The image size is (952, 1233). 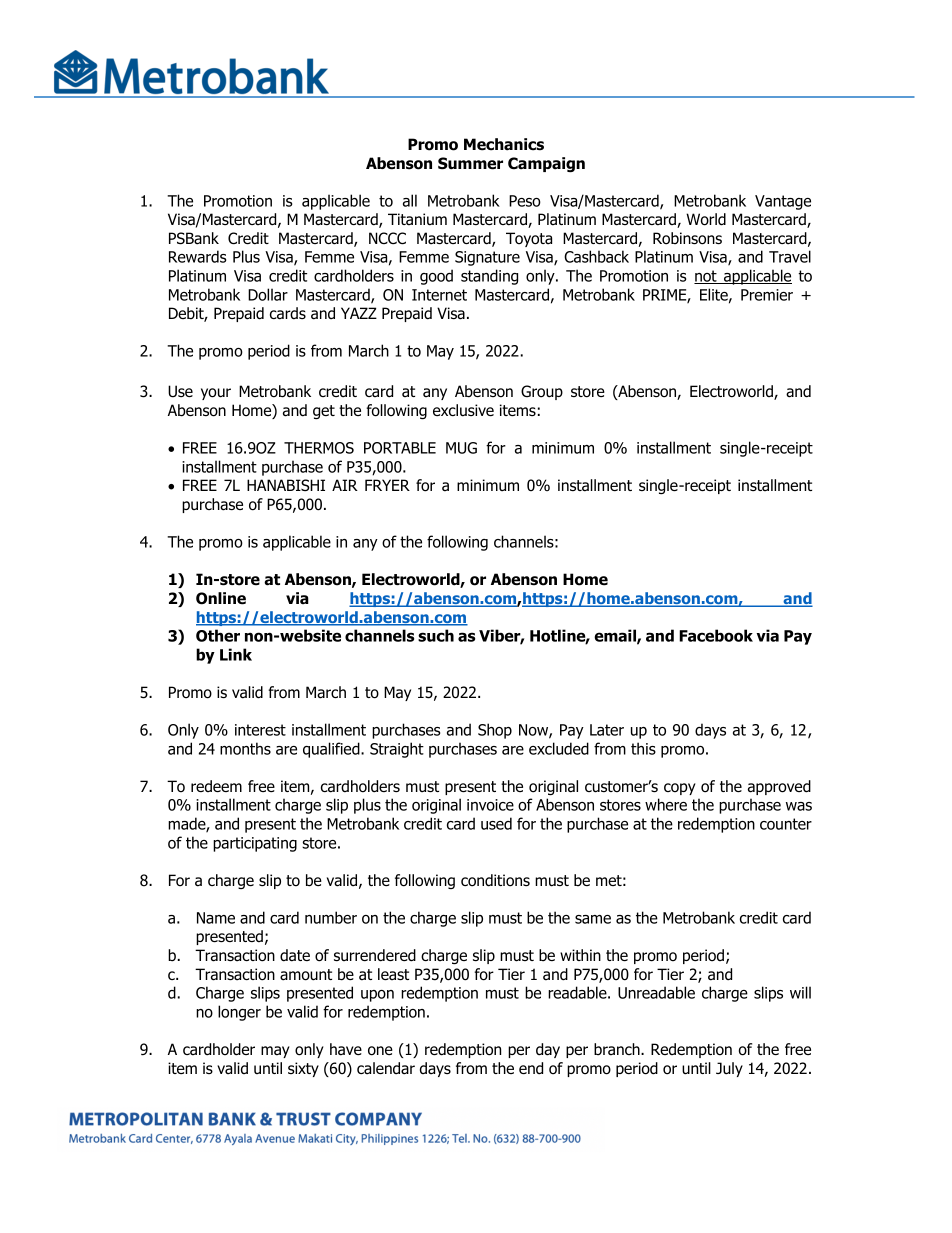 What do you see at coordinates (783, 202) in the screenshot?
I see `Vantage` at bounding box center [783, 202].
